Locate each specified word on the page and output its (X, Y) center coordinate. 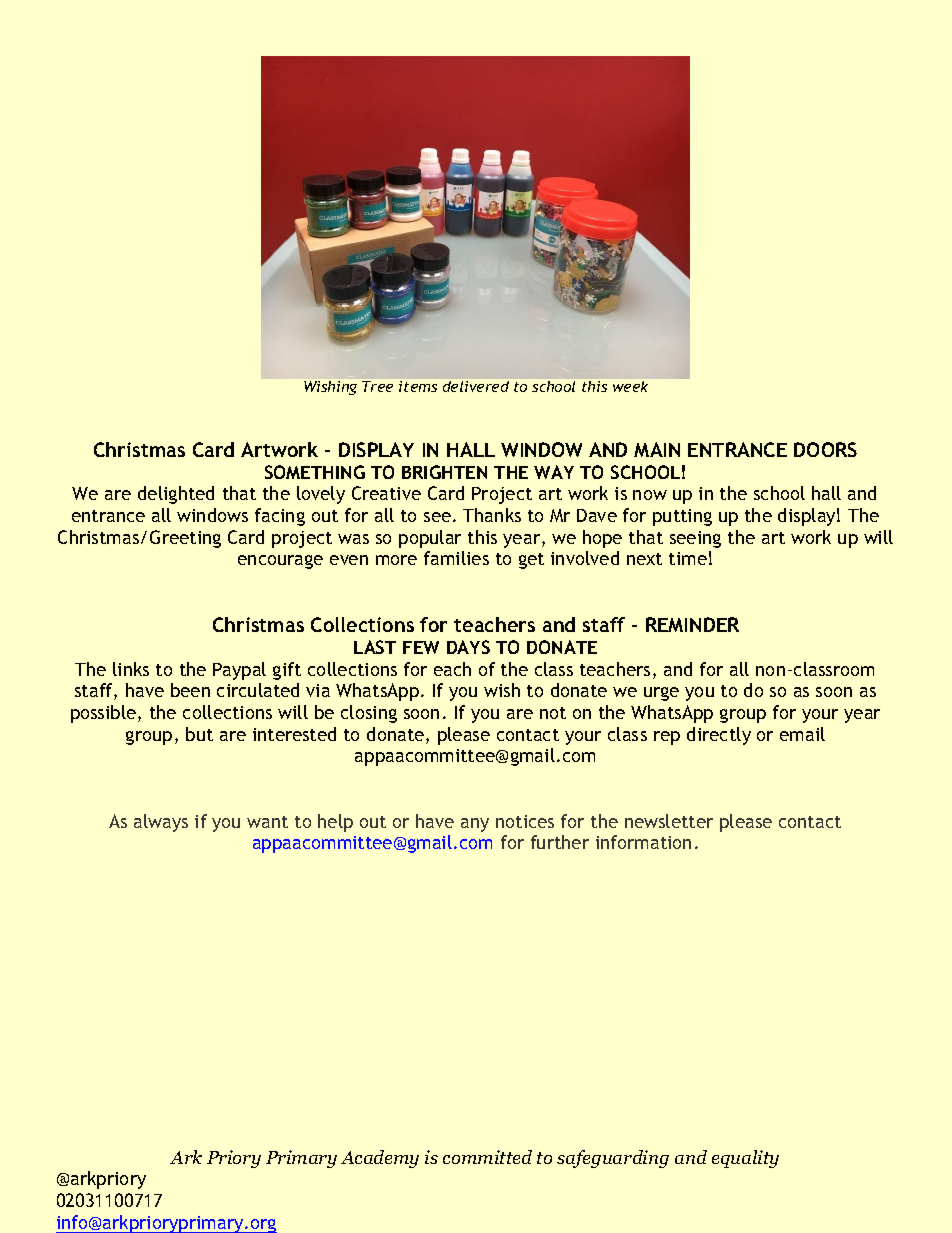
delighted (176, 495)
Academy (380, 1159)
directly (719, 736)
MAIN (657, 449)
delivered (476, 386)
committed (487, 1157)
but (199, 734)
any (475, 825)
